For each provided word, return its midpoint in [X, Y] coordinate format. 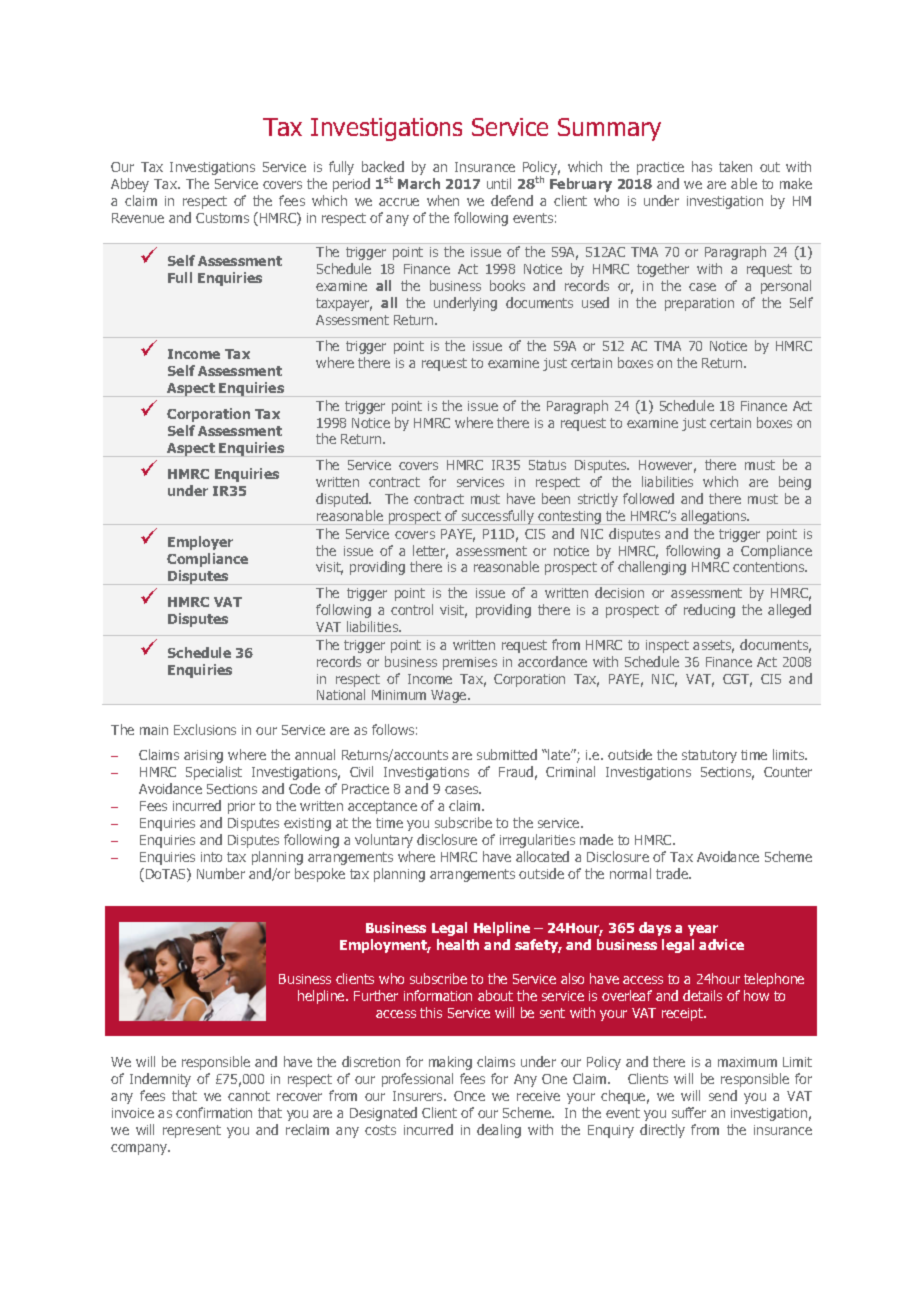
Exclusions [205, 729]
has [702, 166]
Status [547, 465]
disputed [343, 500]
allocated [542, 856]
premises [470, 663]
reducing [709, 611]
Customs [222, 218]
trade [673, 873]
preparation [699, 304]
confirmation [214, 1112]
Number [221, 873]
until [499, 183]
